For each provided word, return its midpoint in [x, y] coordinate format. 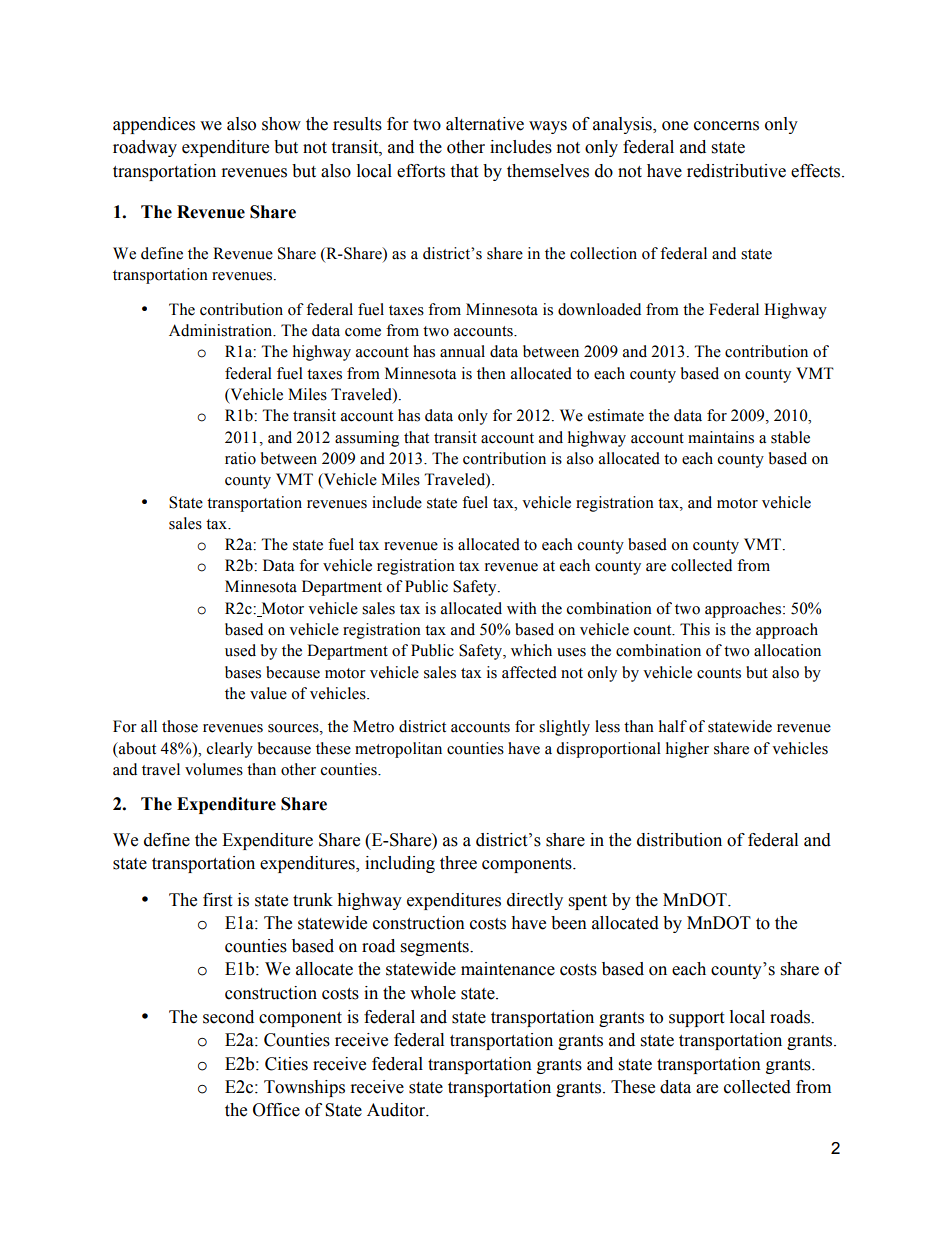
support [696, 1019]
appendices [154, 125]
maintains [721, 437]
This [695, 629]
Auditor [397, 1110]
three [458, 863]
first [217, 900]
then [491, 373]
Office [276, 1110]
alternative [485, 124]
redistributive [736, 171]
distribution [679, 840]
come [363, 332]
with [522, 608]
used [240, 650]
